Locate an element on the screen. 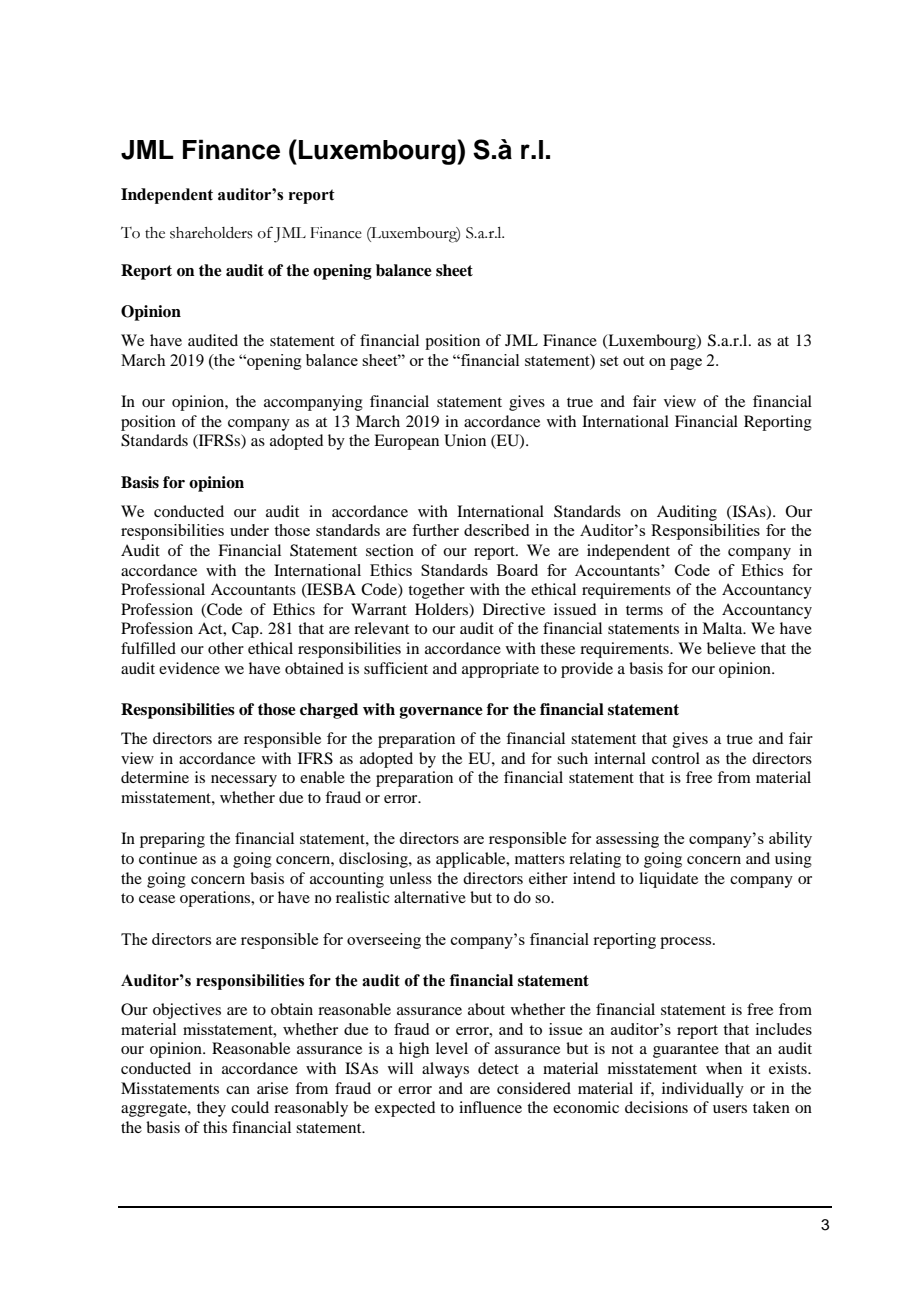 The width and height of the screenshot is (924, 1307). they is located at coordinates (211, 1109).
